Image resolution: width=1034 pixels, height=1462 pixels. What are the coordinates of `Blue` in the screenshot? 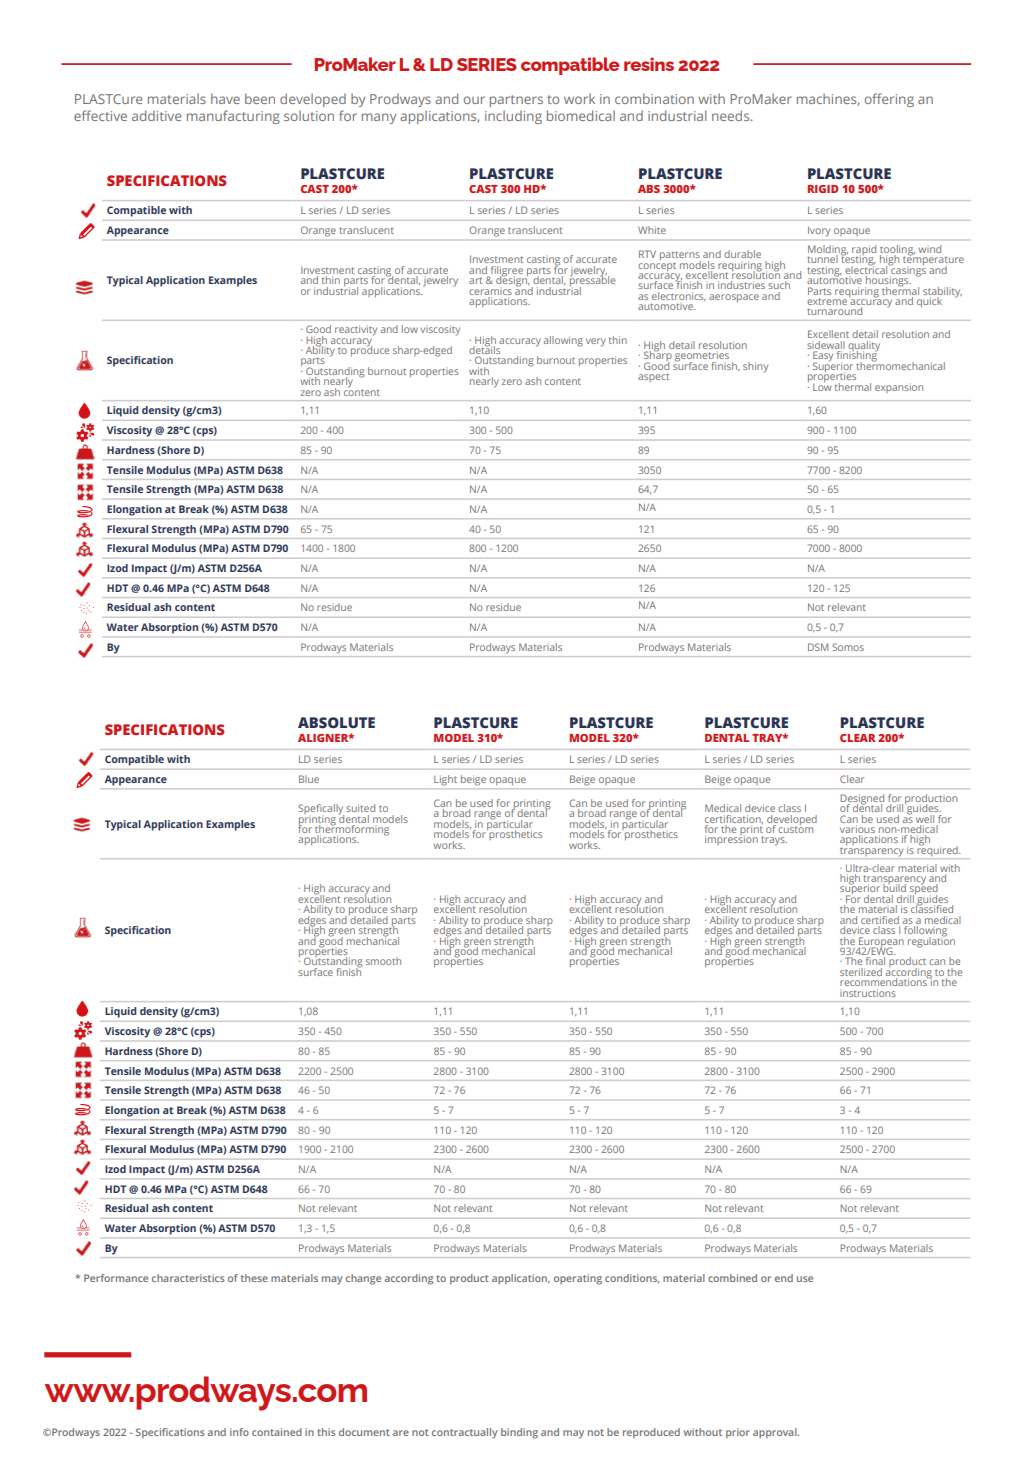 It's located at (309, 779).
